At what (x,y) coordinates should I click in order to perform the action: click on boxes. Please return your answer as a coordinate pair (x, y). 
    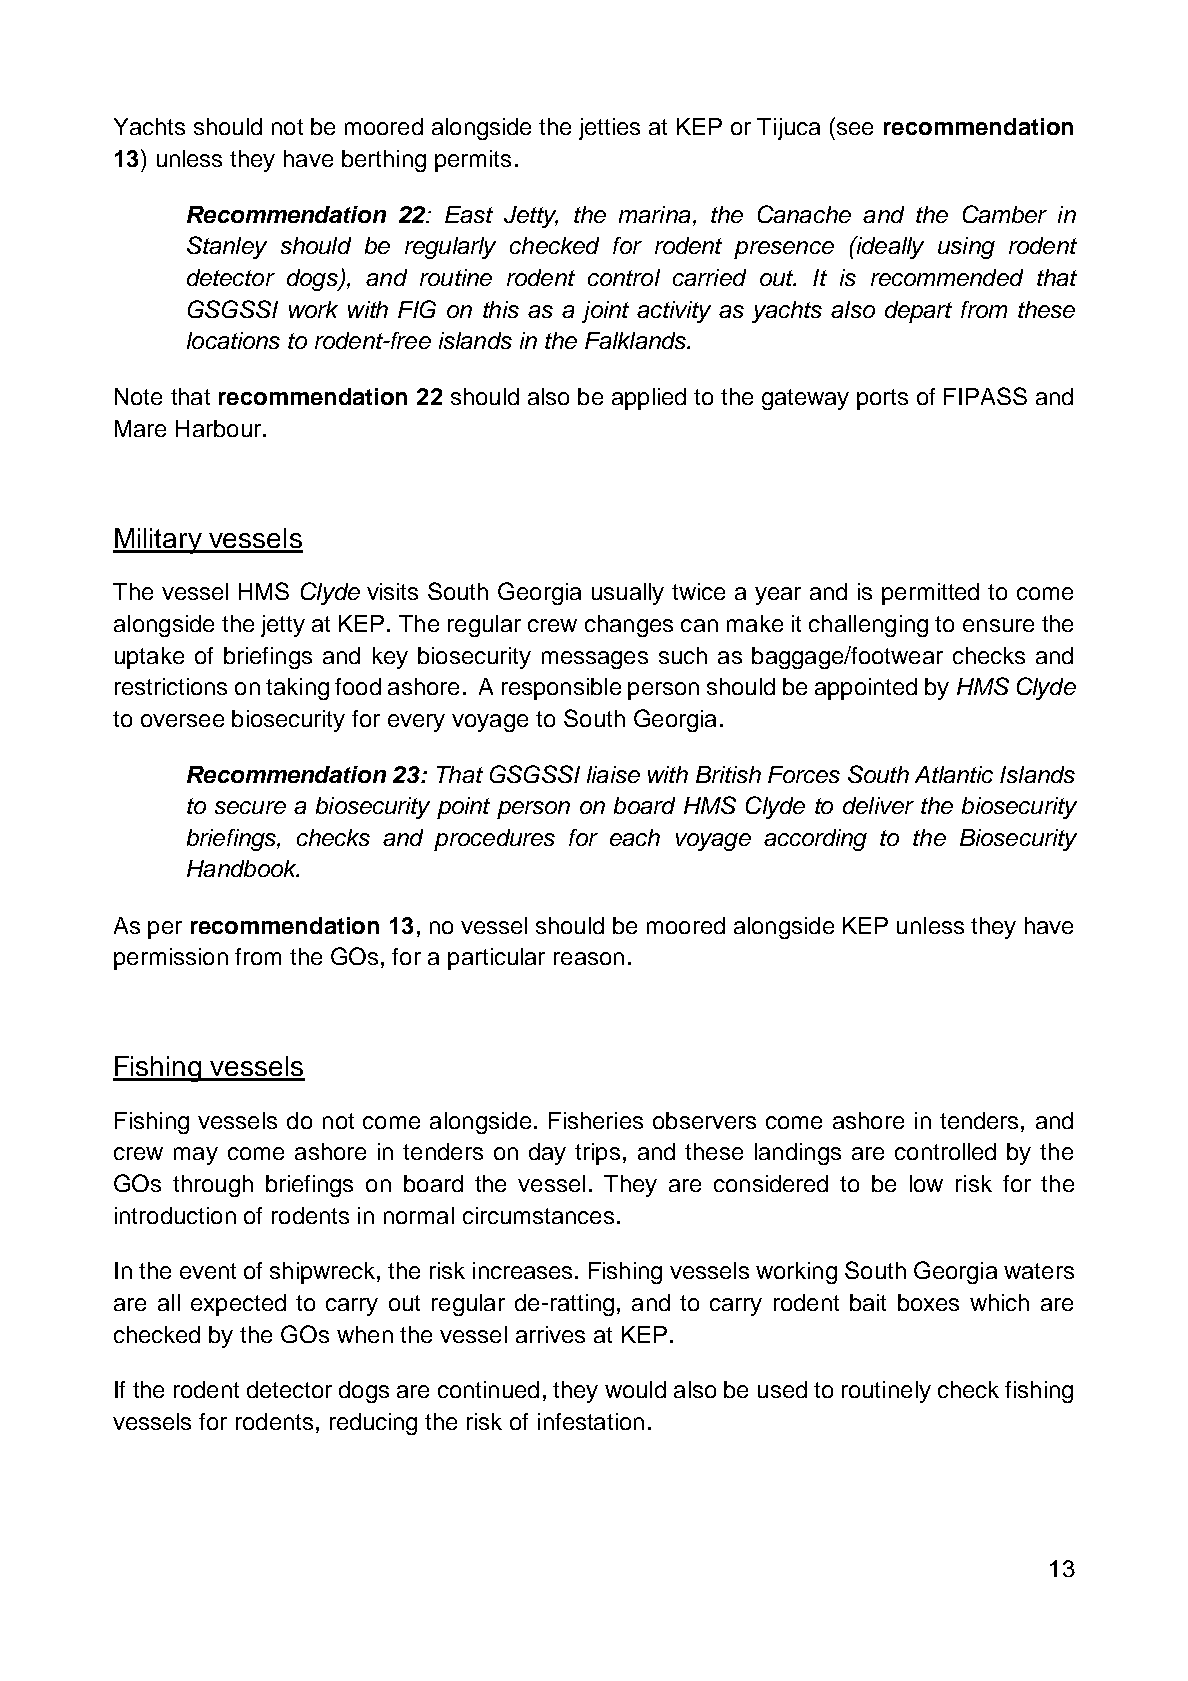
    Looking at the image, I should click on (928, 1302).
